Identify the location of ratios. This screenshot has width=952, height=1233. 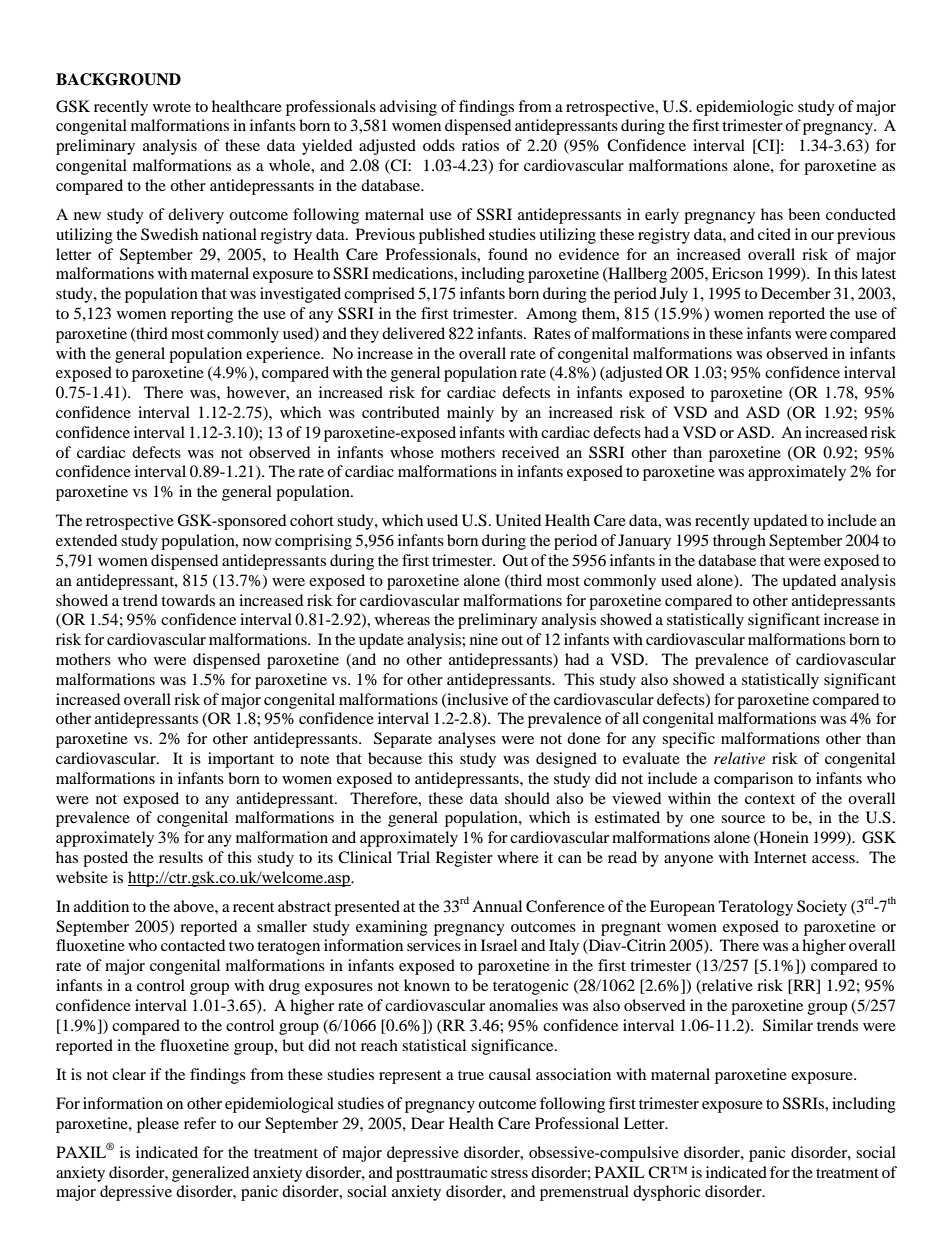
(480, 145).
